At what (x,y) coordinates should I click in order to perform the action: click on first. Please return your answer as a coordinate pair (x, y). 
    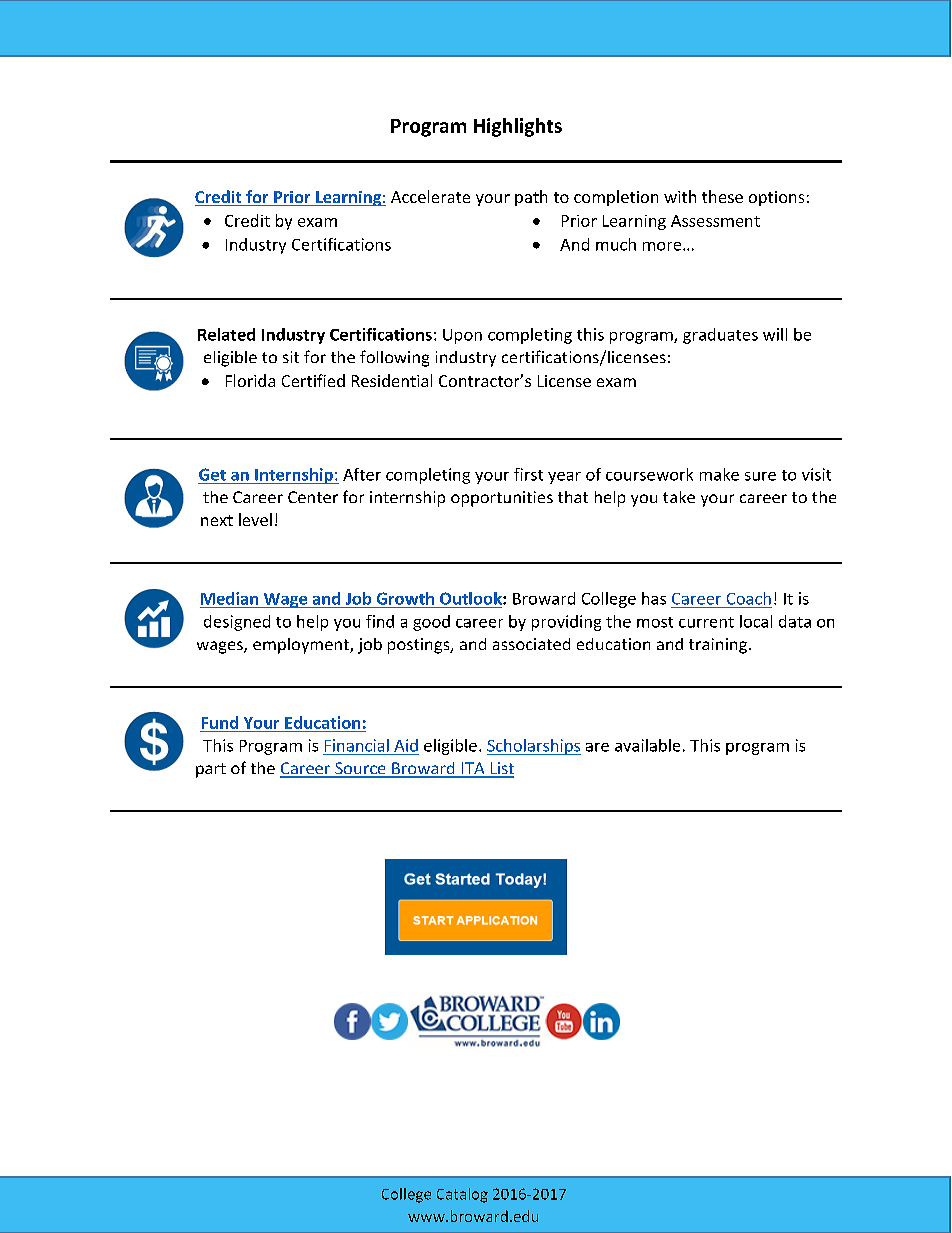
    Looking at the image, I should click on (528, 474).
